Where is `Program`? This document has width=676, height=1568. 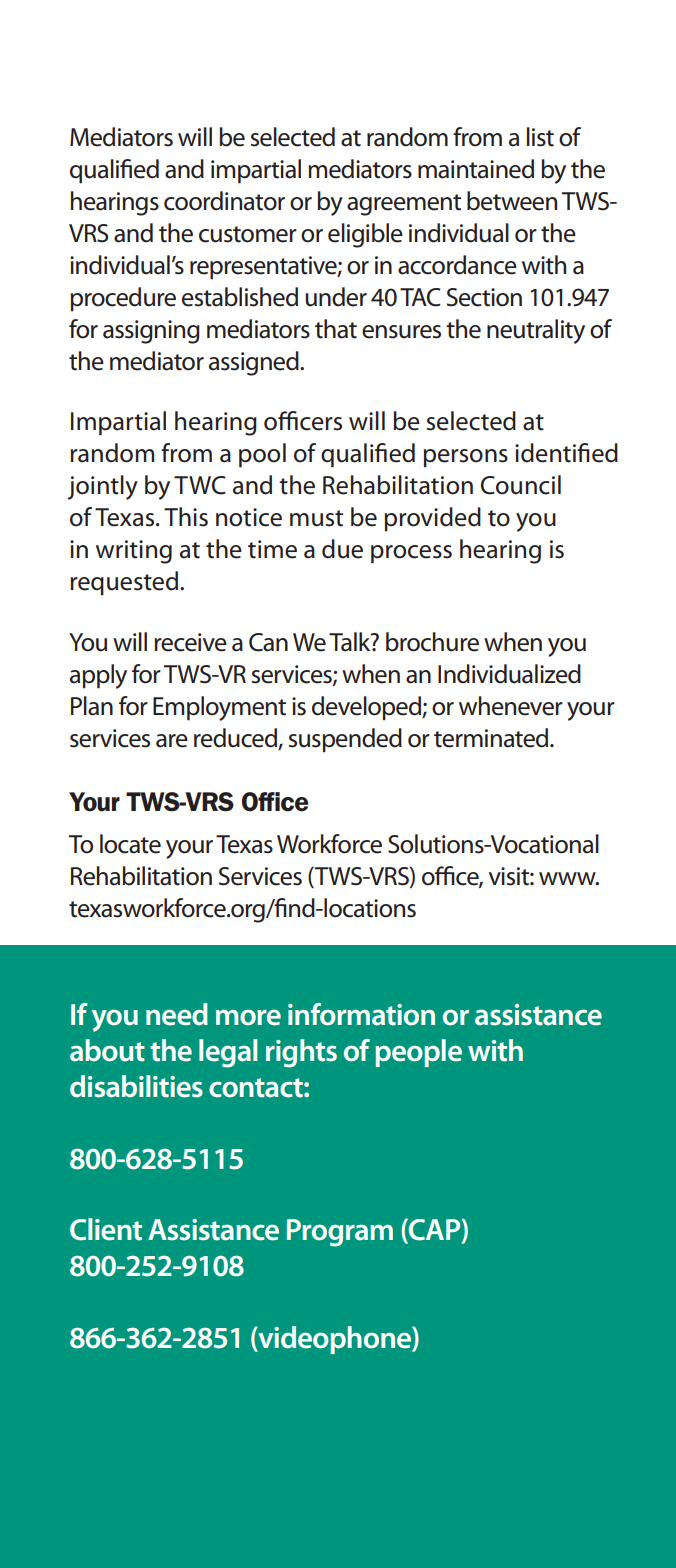
Program is located at coordinates (340, 1233).
